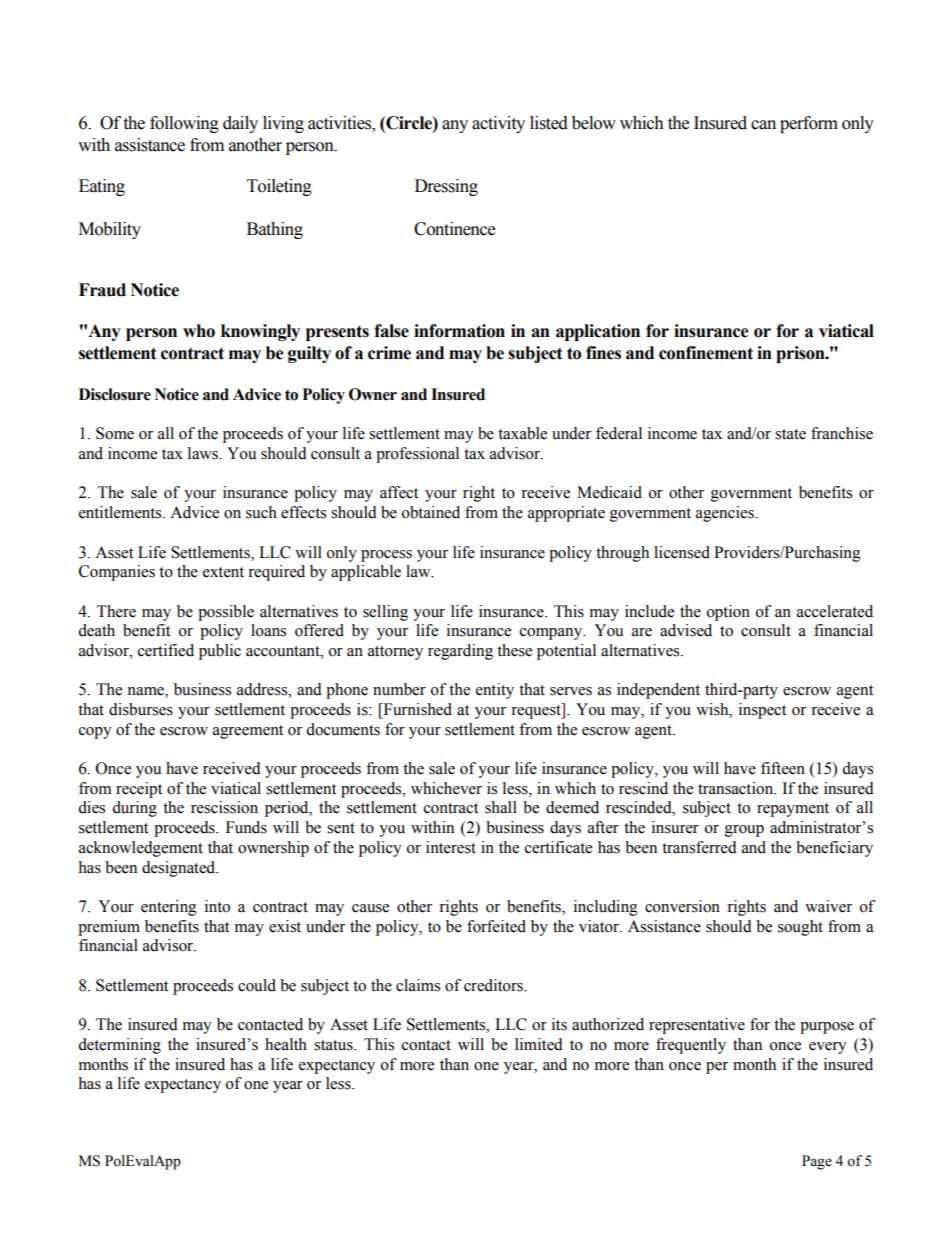  What do you see at coordinates (763, 125) in the document?
I see `can` at bounding box center [763, 125].
